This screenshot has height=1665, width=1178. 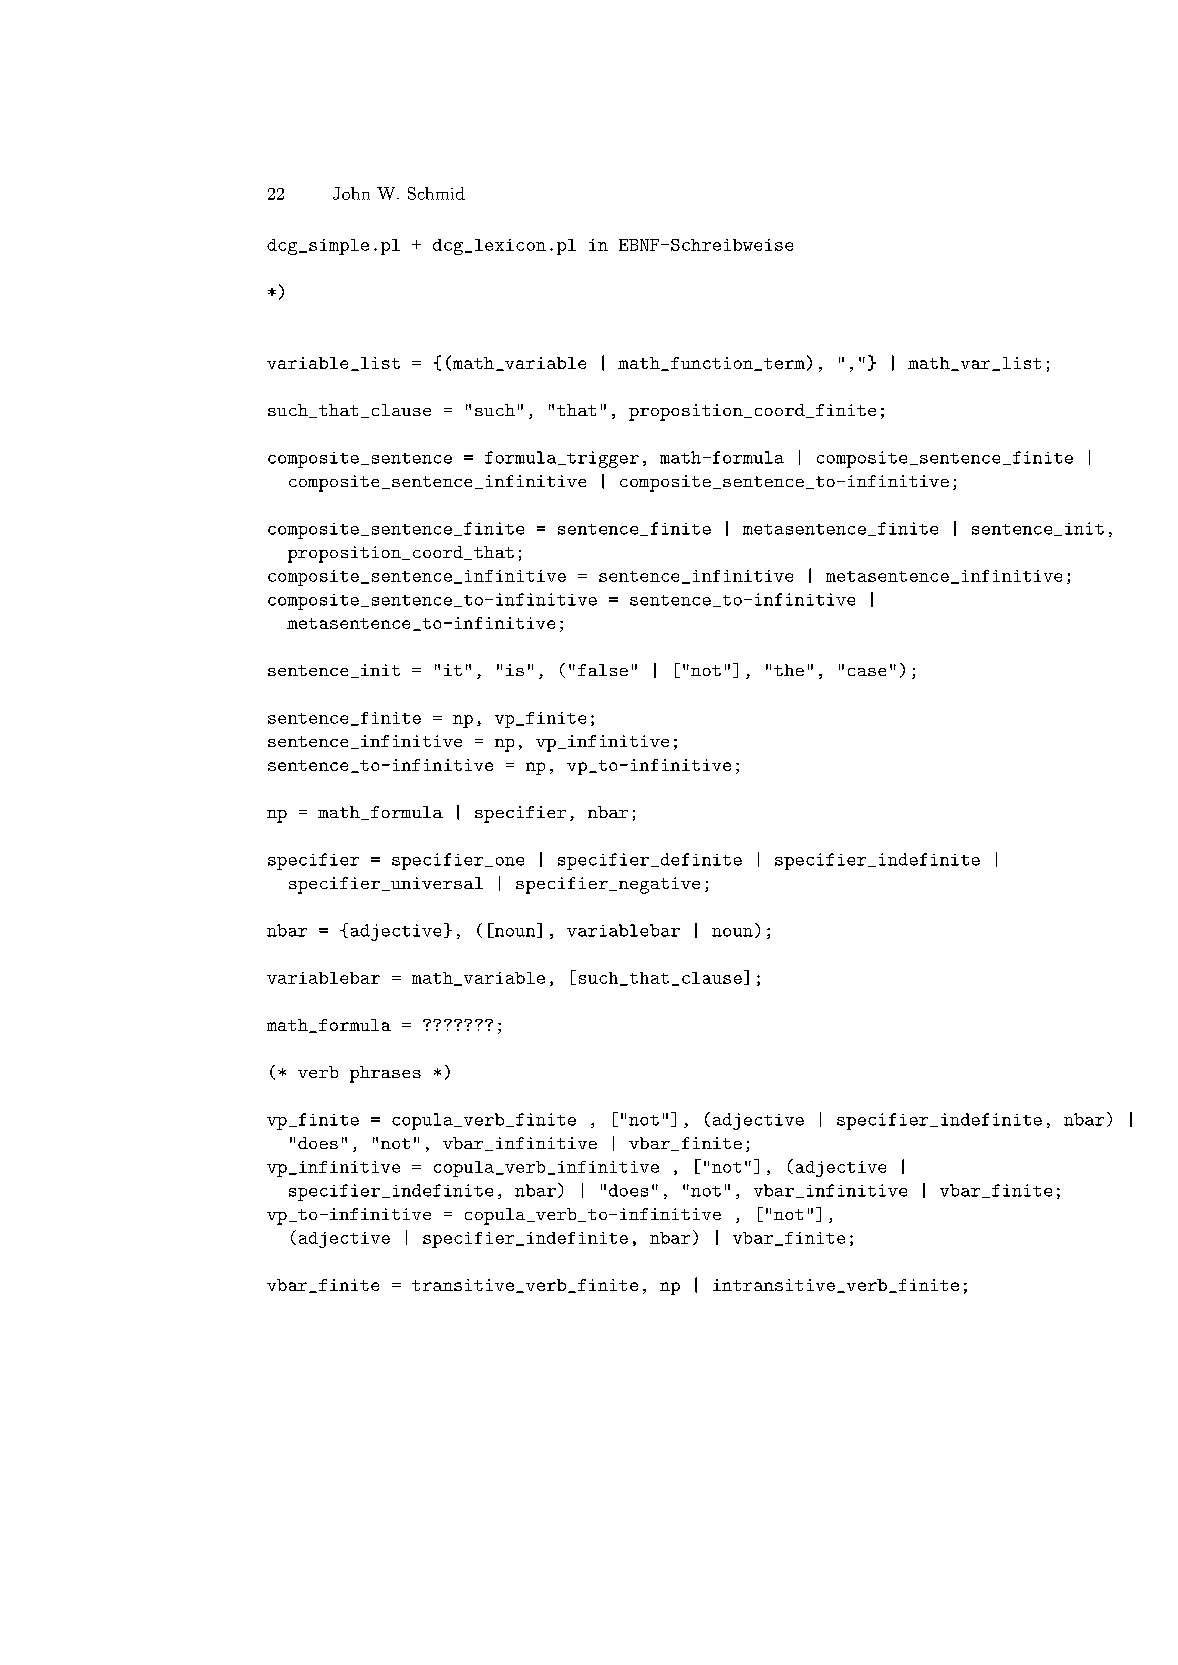 What do you see at coordinates (603, 670) in the screenshot?
I see `false` at bounding box center [603, 670].
